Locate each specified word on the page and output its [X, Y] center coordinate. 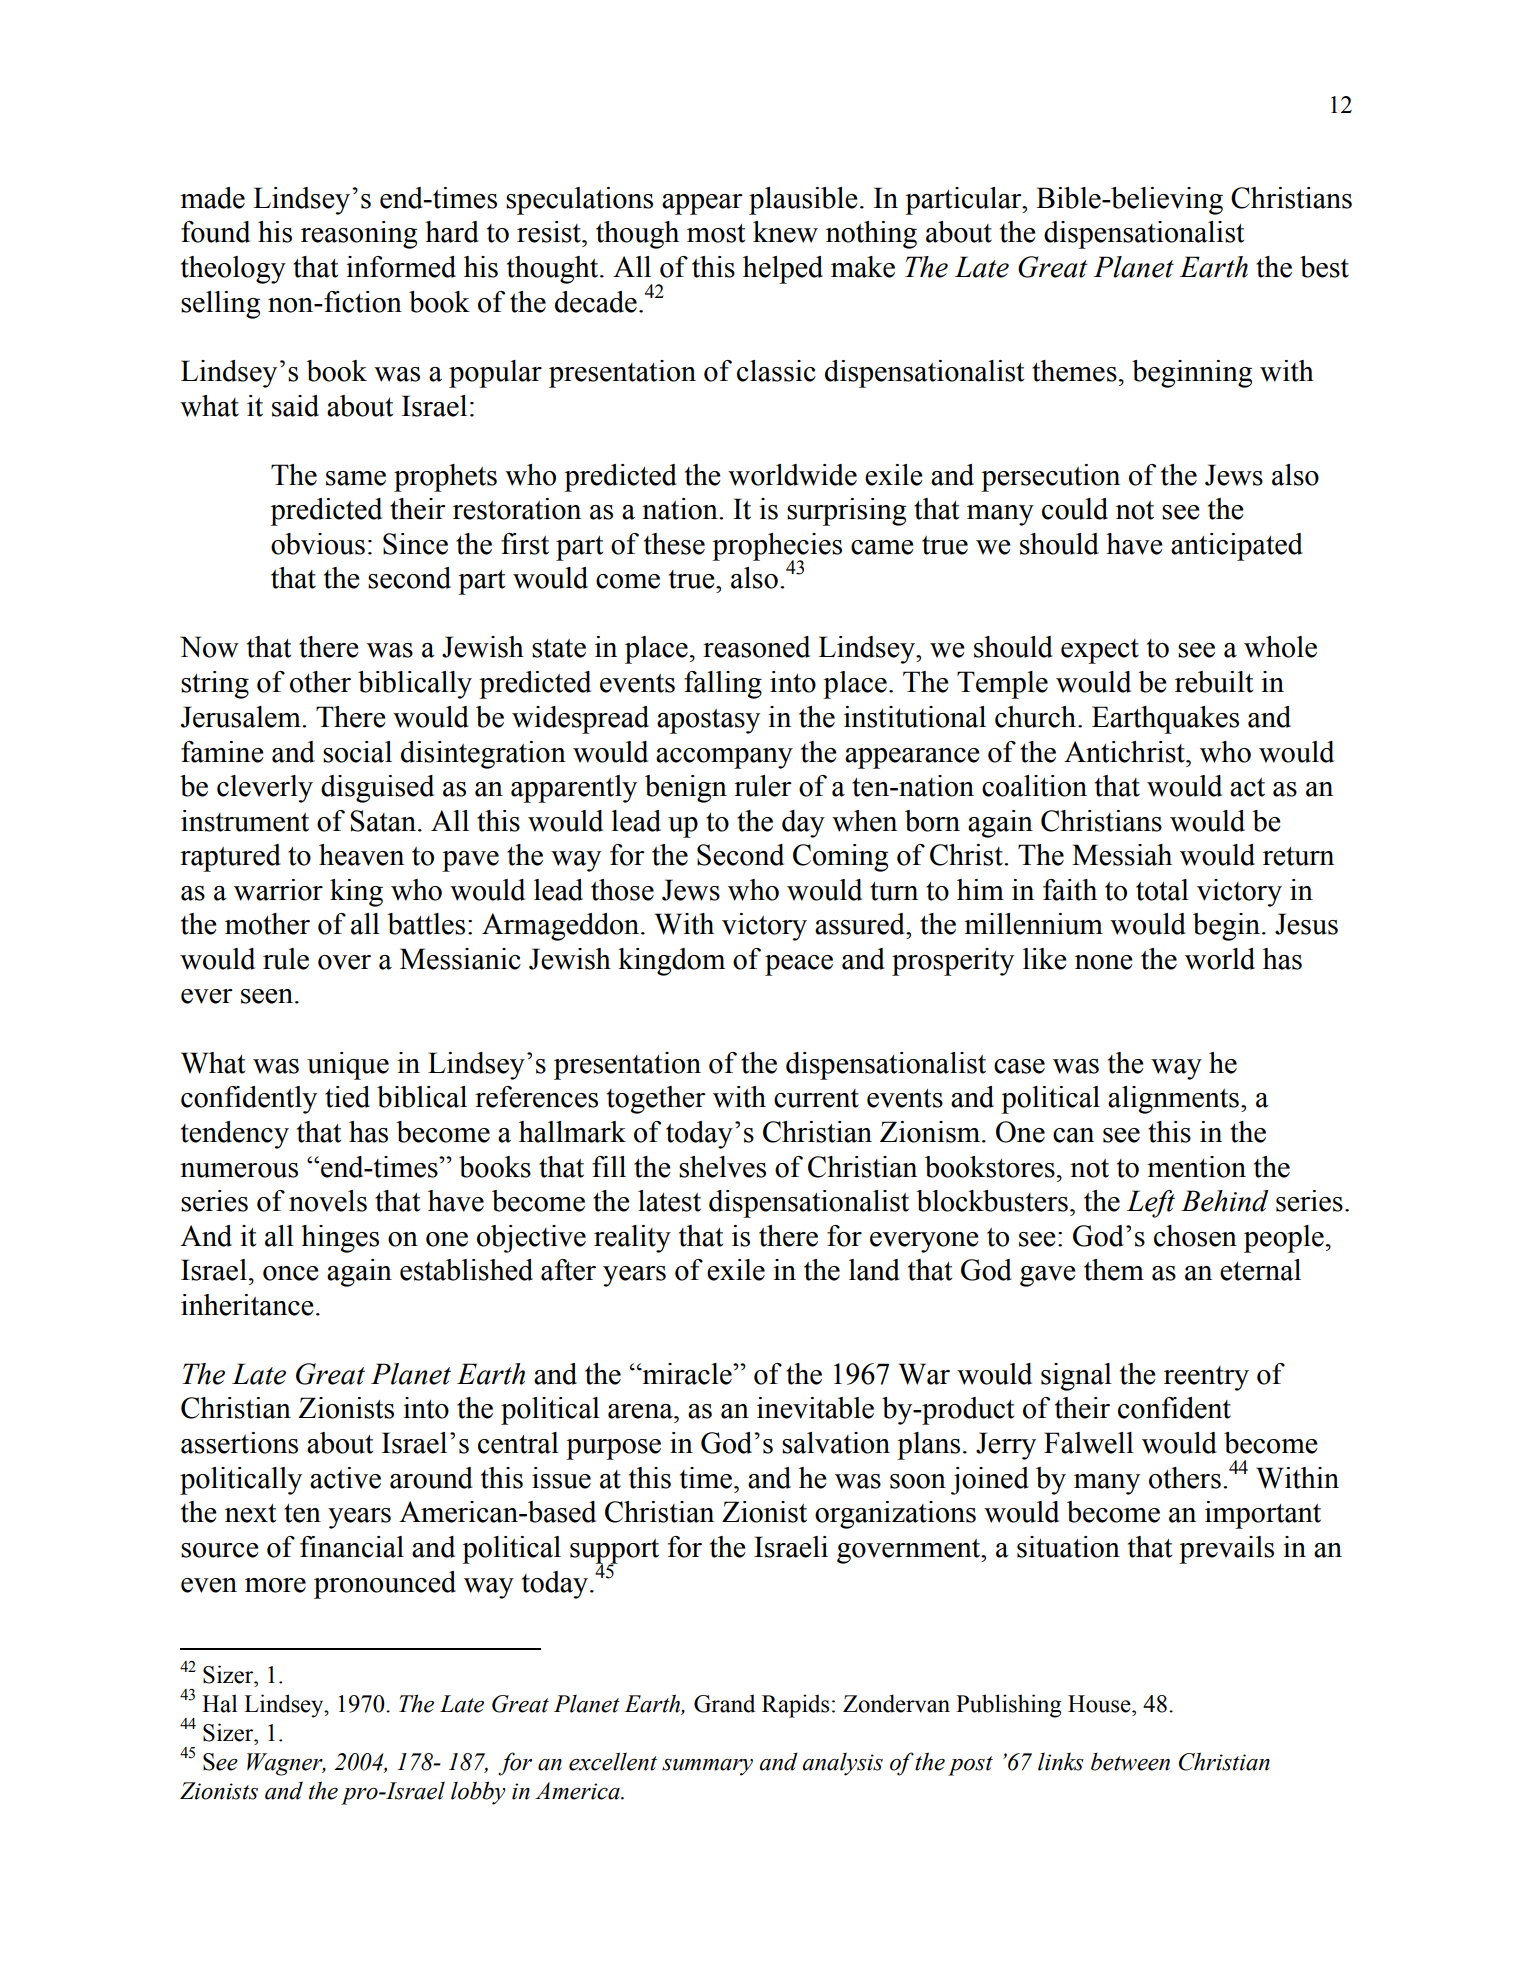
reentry [1206, 1378]
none [1104, 962]
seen [268, 996]
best [1324, 267]
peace [799, 965]
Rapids [795, 1706]
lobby [478, 1793]
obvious [318, 544]
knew [785, 232]
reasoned [756, 647]
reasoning [359, 235]
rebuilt [1214, 682]
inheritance [247, 1305]
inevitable [815, 1408]
